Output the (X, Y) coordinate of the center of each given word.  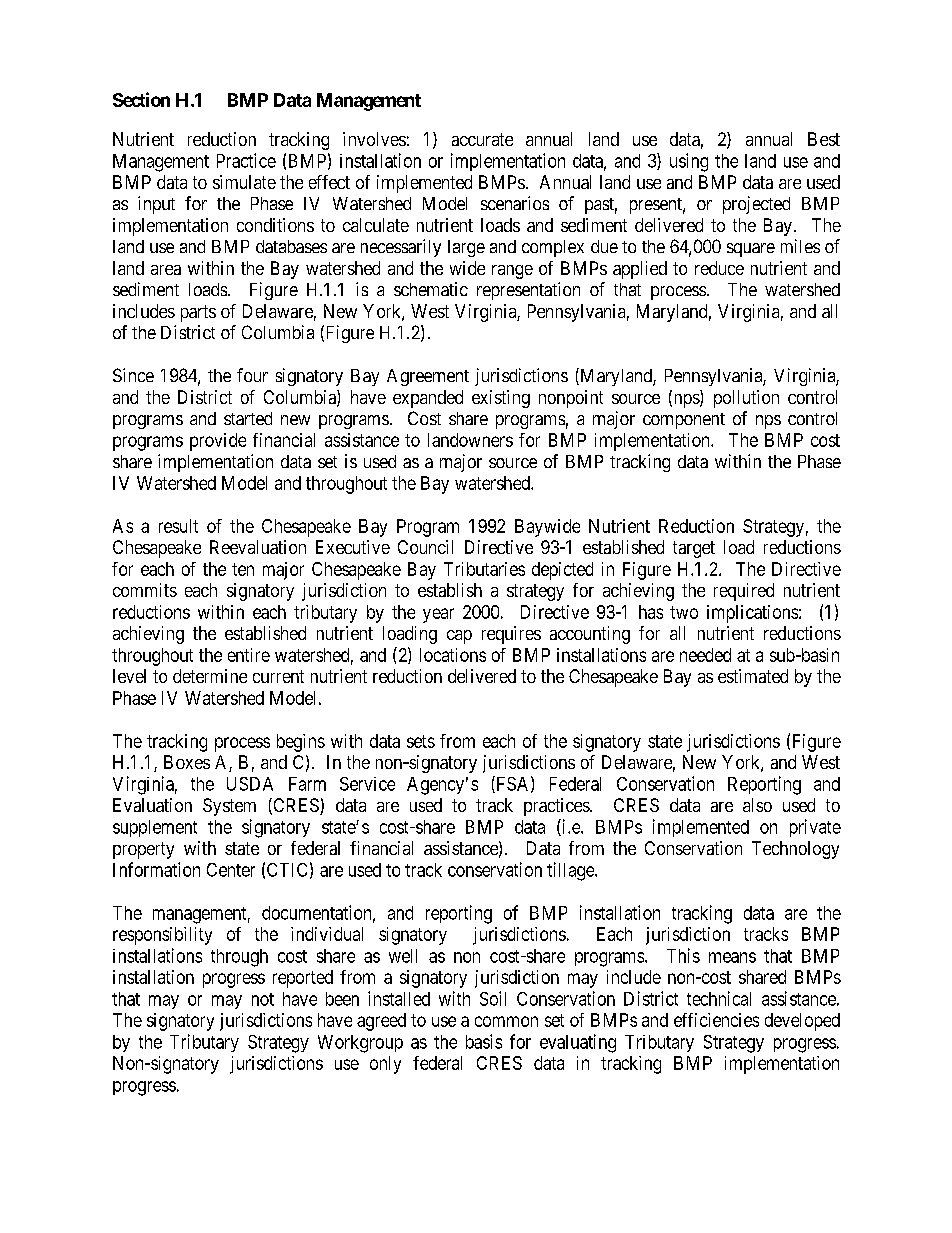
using (689, 162)
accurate (482, 139)
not (263, 999)
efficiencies (716, 1020)
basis (484, 1041)
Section (141, 99)
